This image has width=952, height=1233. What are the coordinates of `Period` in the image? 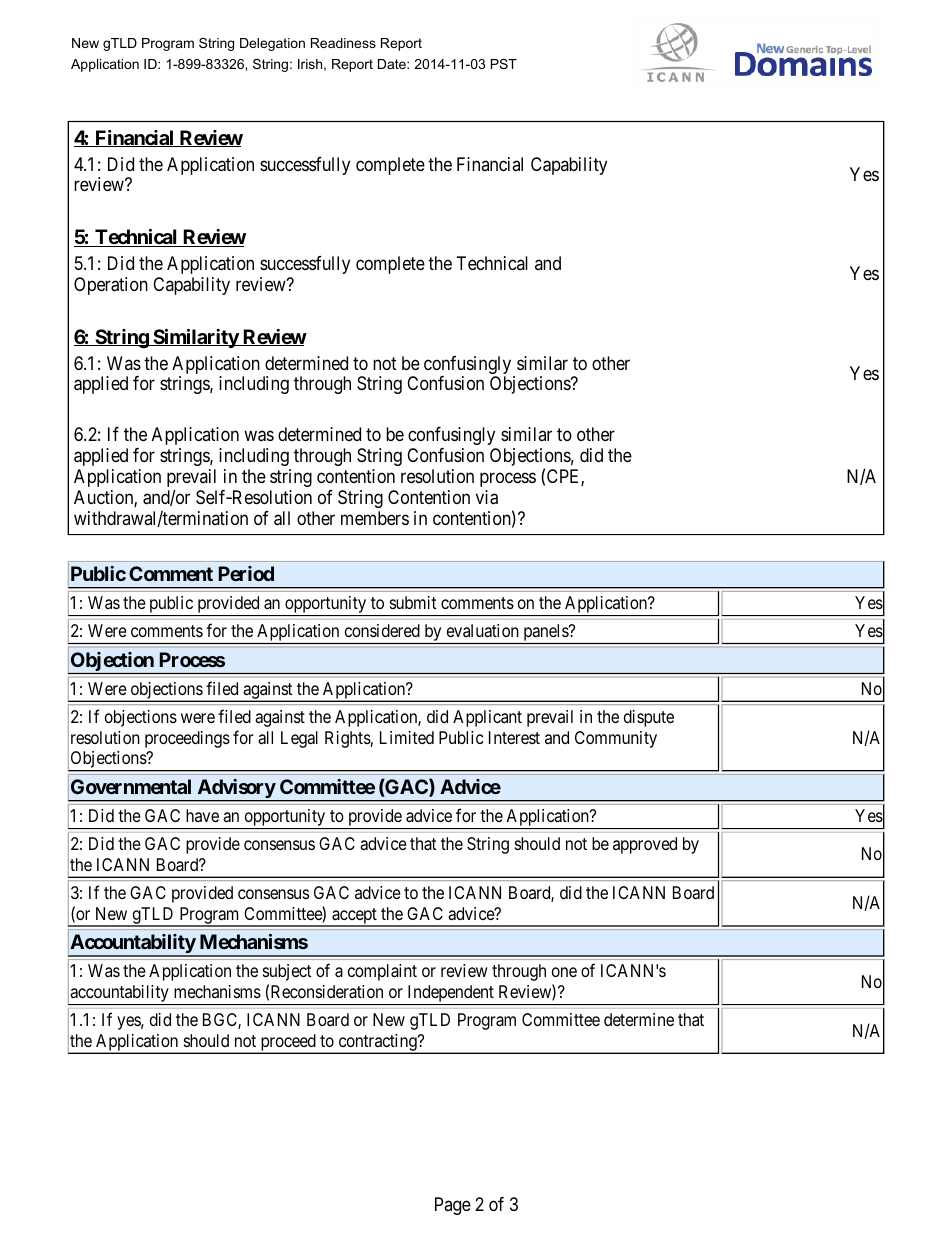 It's located at (246, 573).
